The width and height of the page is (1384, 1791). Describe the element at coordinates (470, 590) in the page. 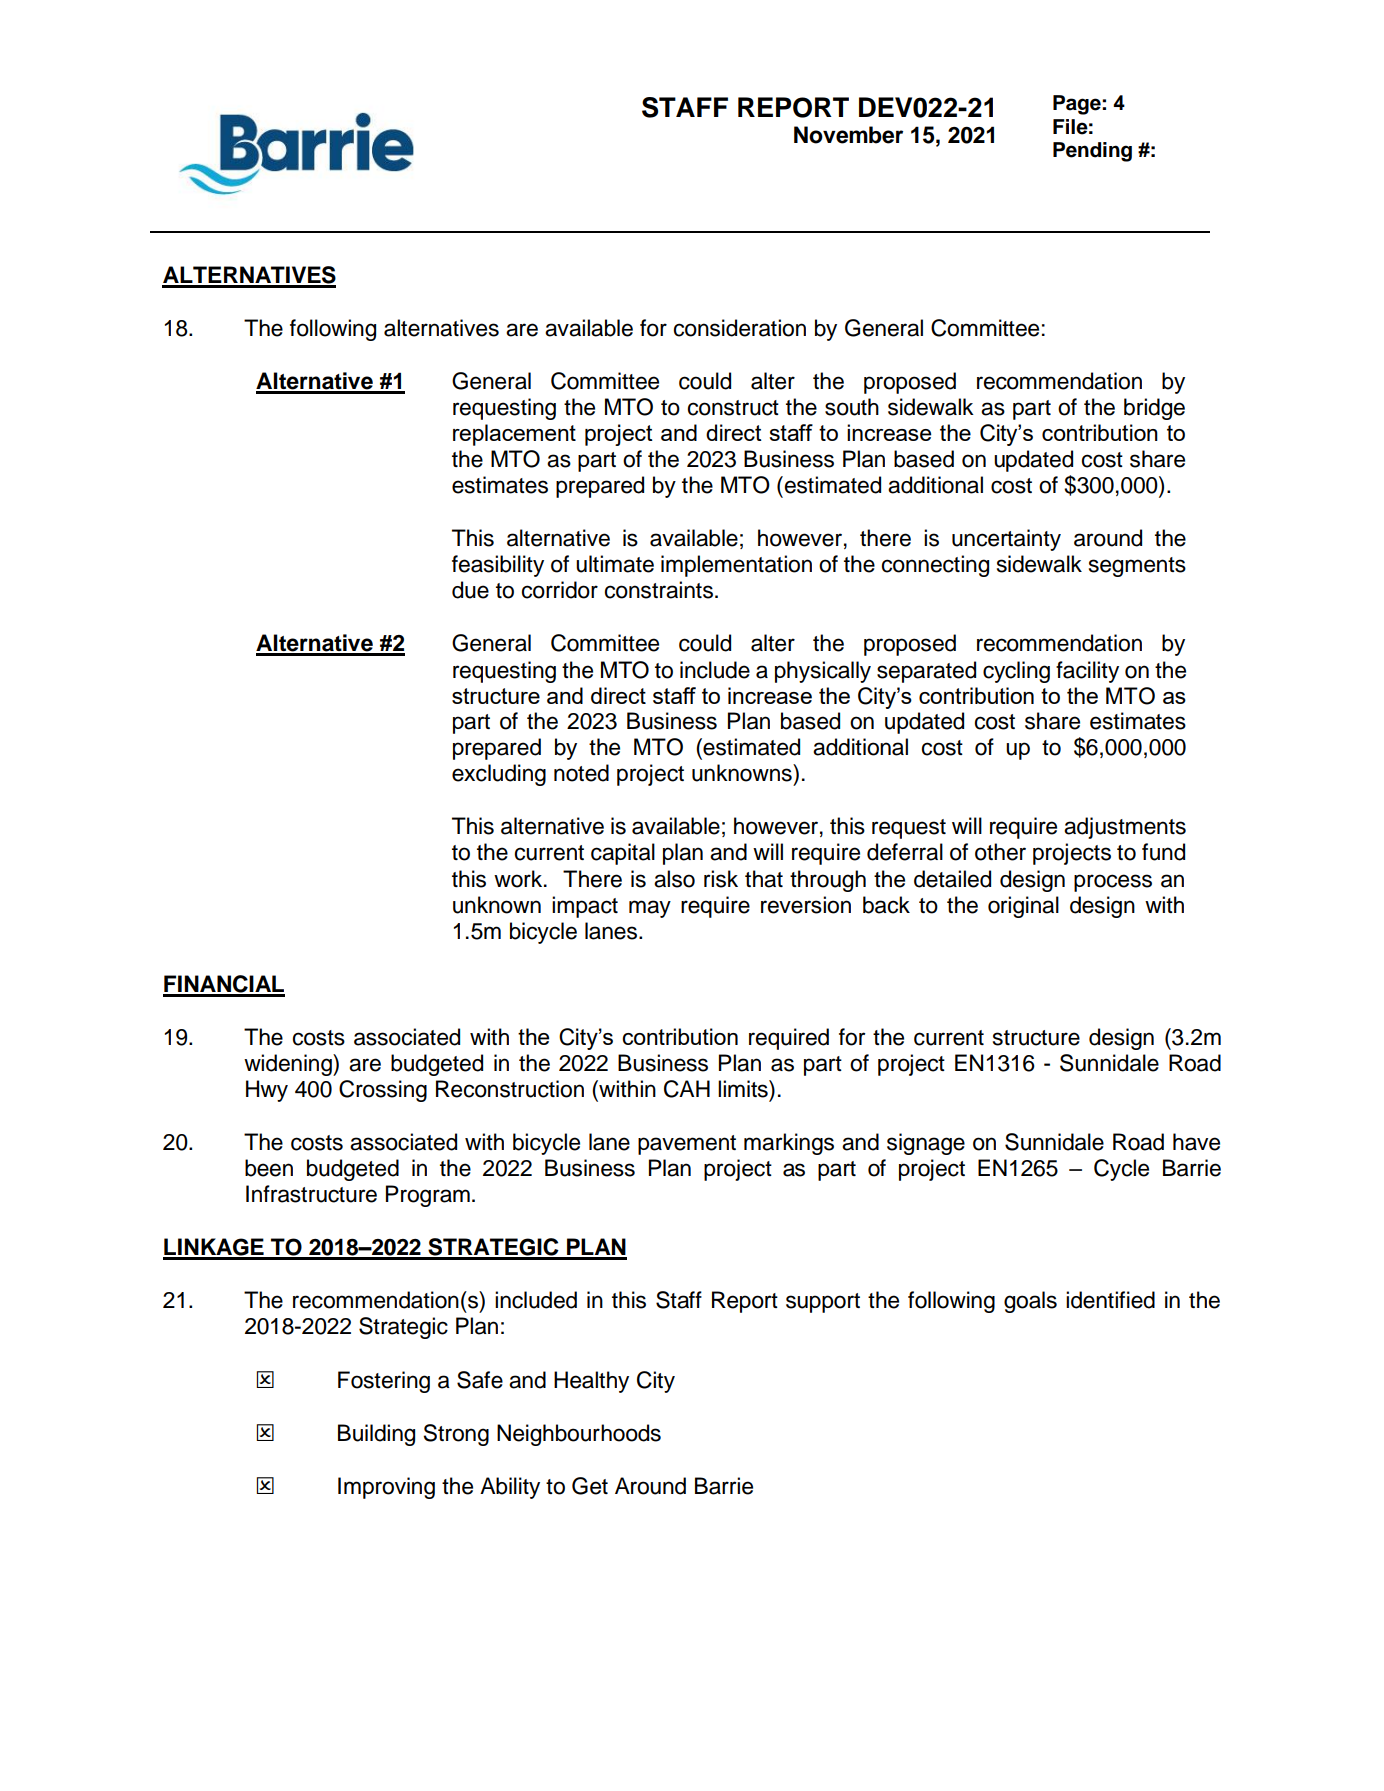

I see `due` at that location.
